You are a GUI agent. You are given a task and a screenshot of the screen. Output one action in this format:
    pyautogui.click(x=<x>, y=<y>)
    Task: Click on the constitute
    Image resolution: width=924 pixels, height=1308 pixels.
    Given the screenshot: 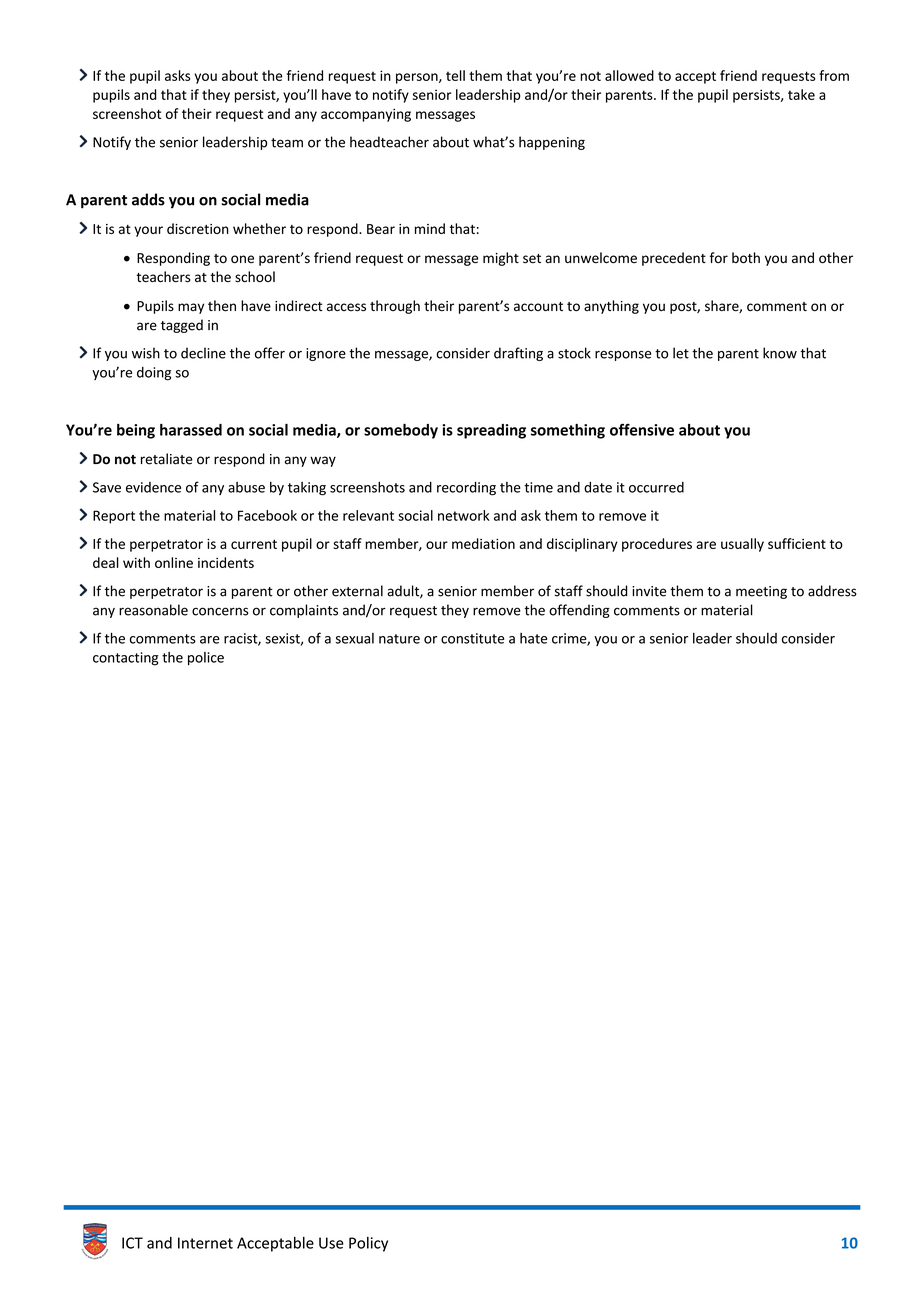 What is the action you would take?
    pyautogui.click(x=472, y=638)
